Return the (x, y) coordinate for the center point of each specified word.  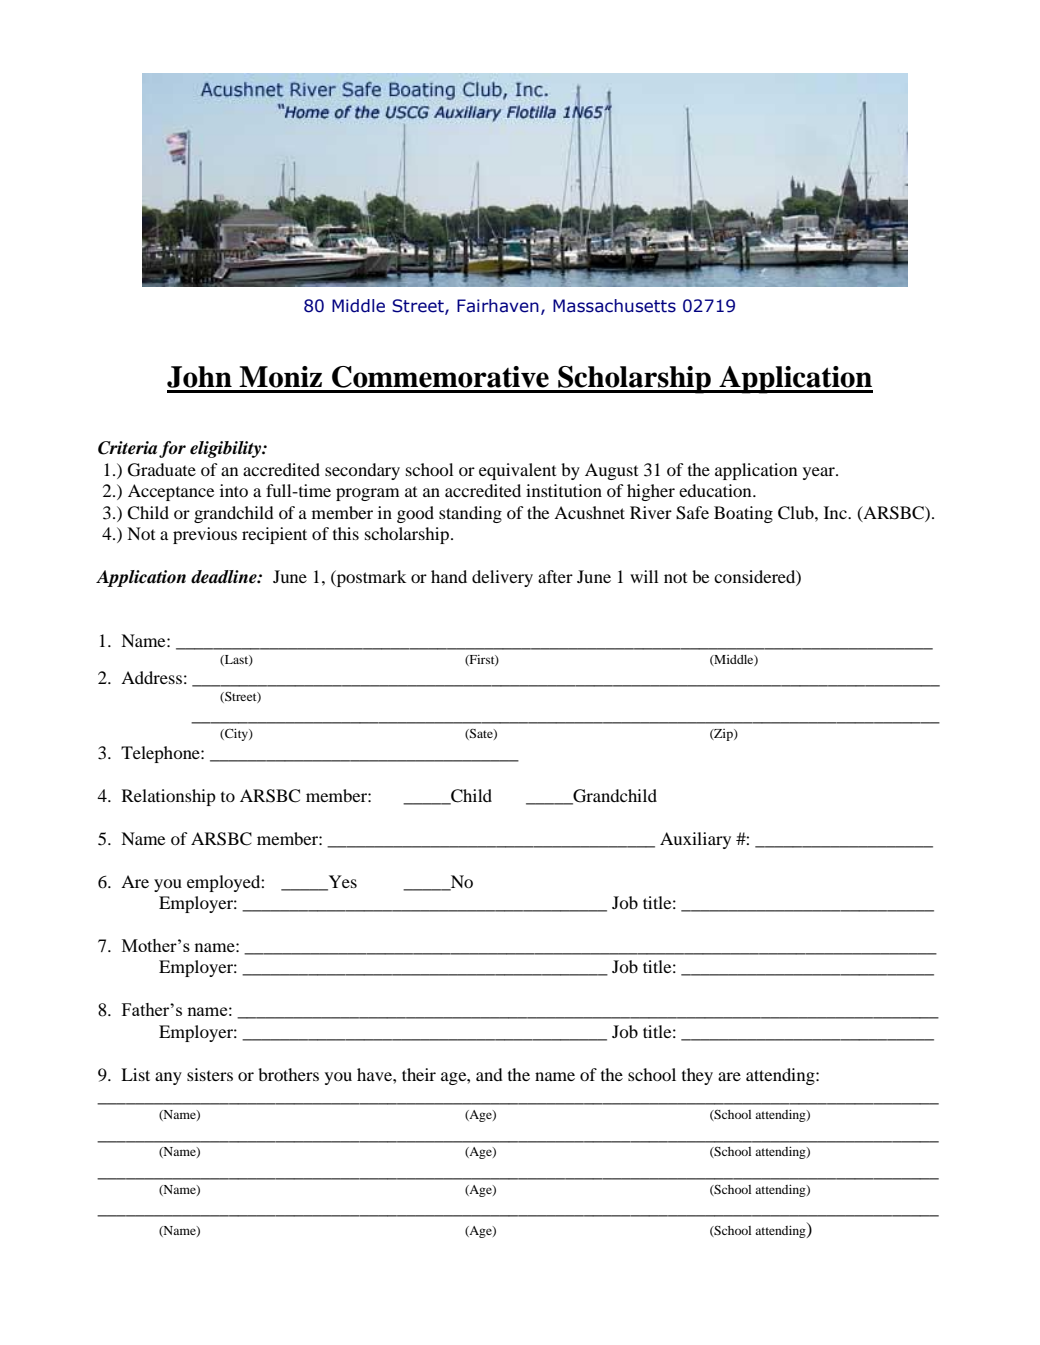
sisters (210, 1074)
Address (151, 677)
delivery (502, 578)
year (820, 473)
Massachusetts (614, 306)
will (644, 576)
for (172, 449)
